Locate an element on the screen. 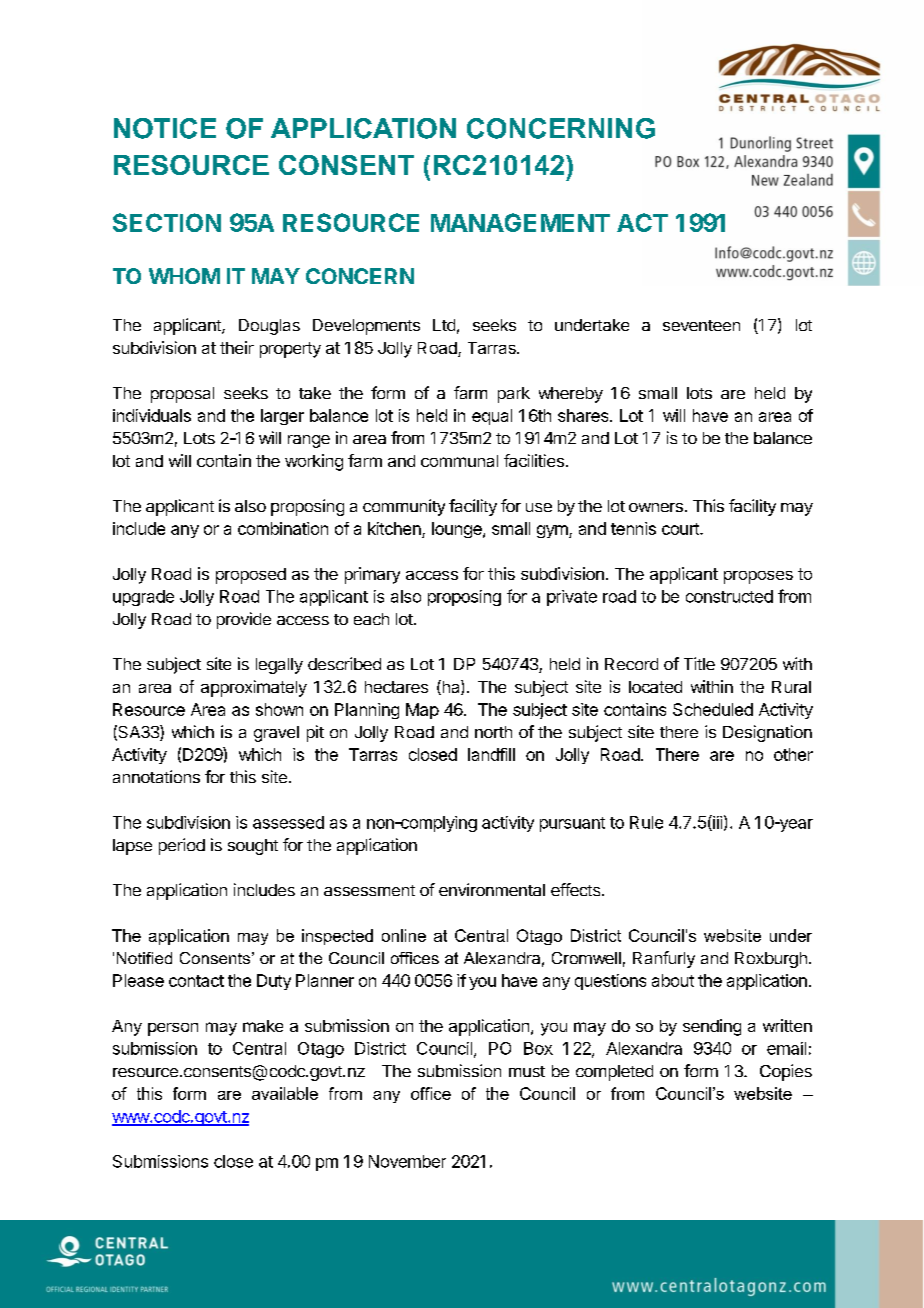  available is located at coordinates (285, 1093).
